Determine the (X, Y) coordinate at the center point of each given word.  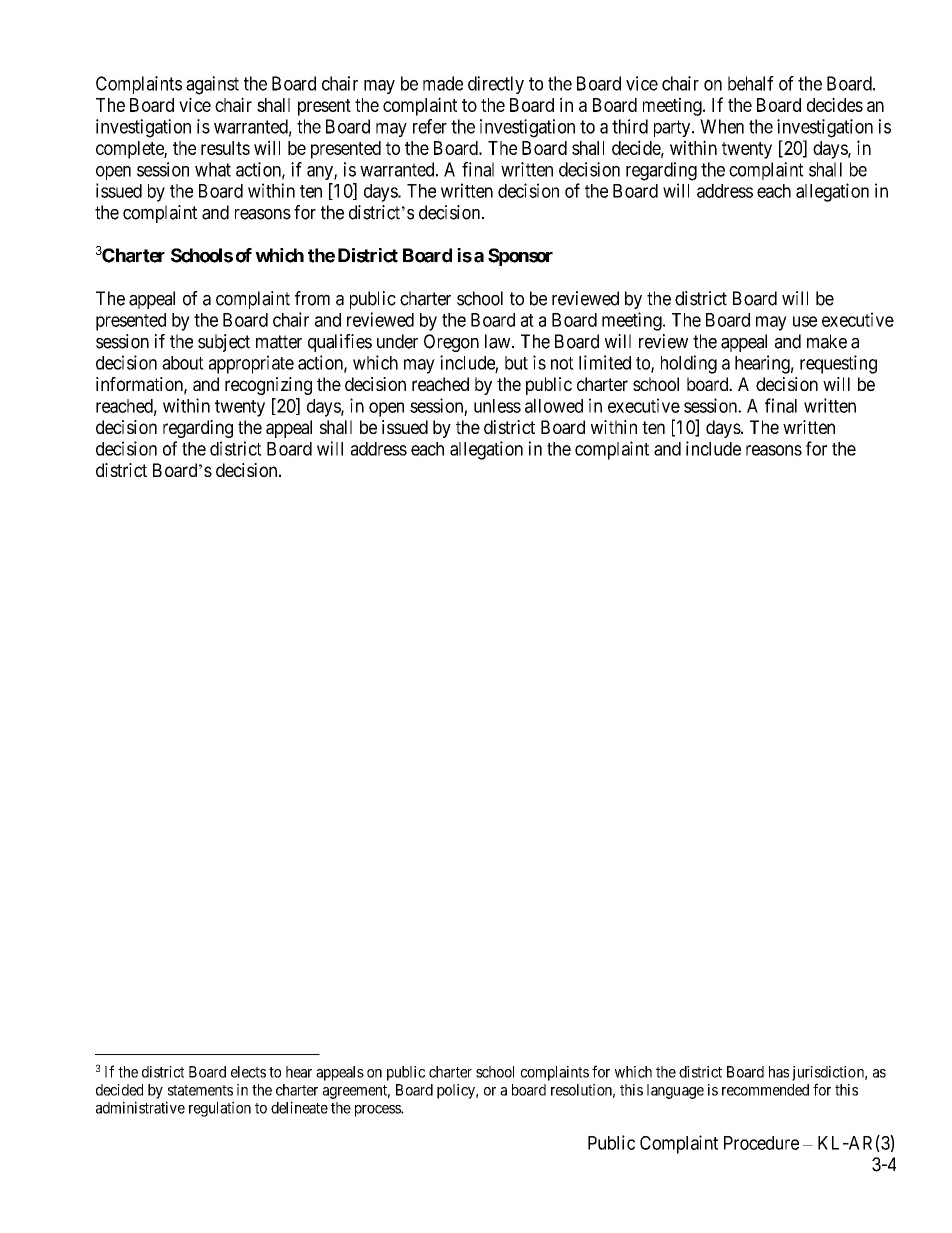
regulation (220, 1109)
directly (496, 85)
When (722, 126)
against (212, 85)
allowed (554, 406)
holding (689, 364)
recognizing (268, 386)
